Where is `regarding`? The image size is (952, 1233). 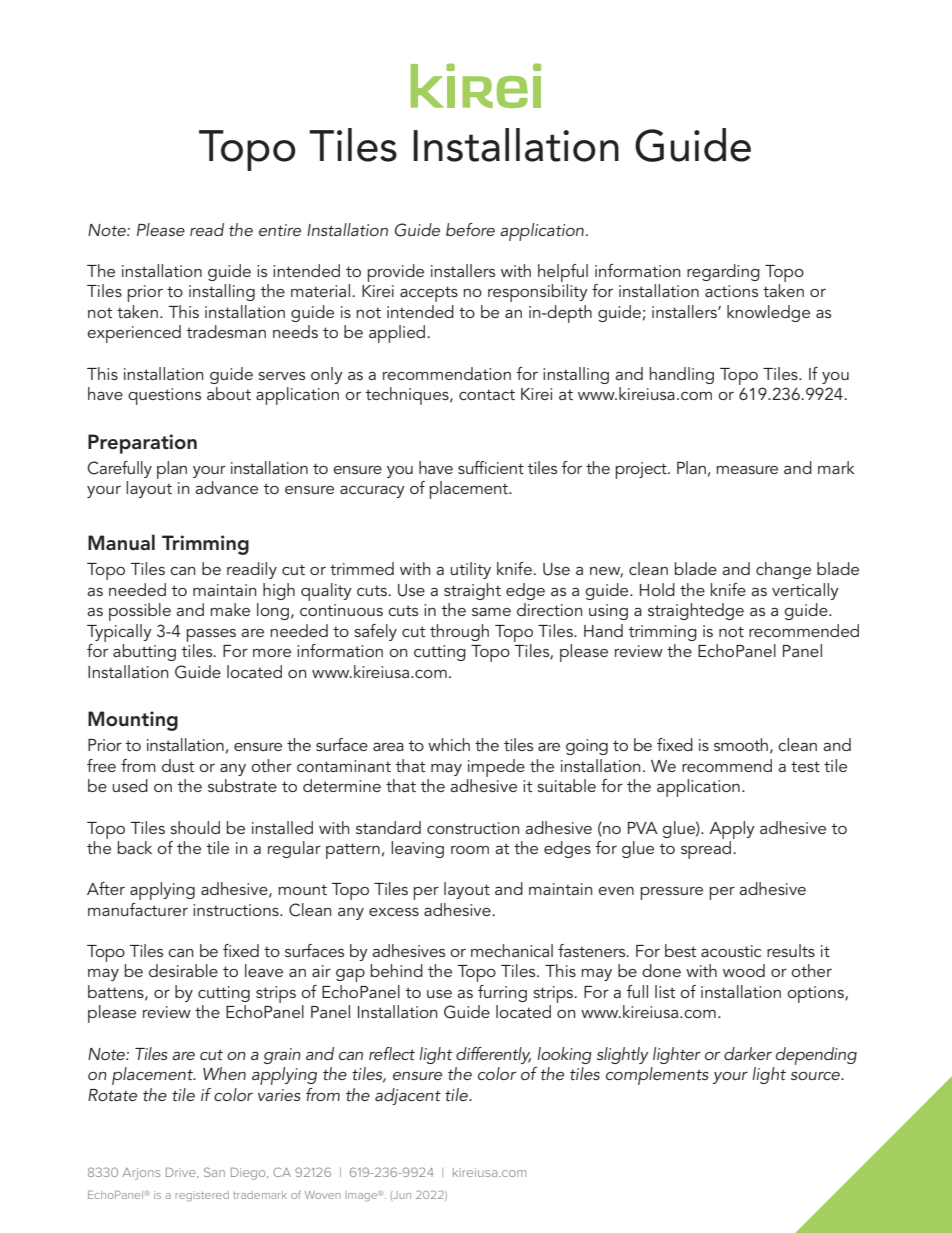
regarding is located at coordinates (723, 272).
